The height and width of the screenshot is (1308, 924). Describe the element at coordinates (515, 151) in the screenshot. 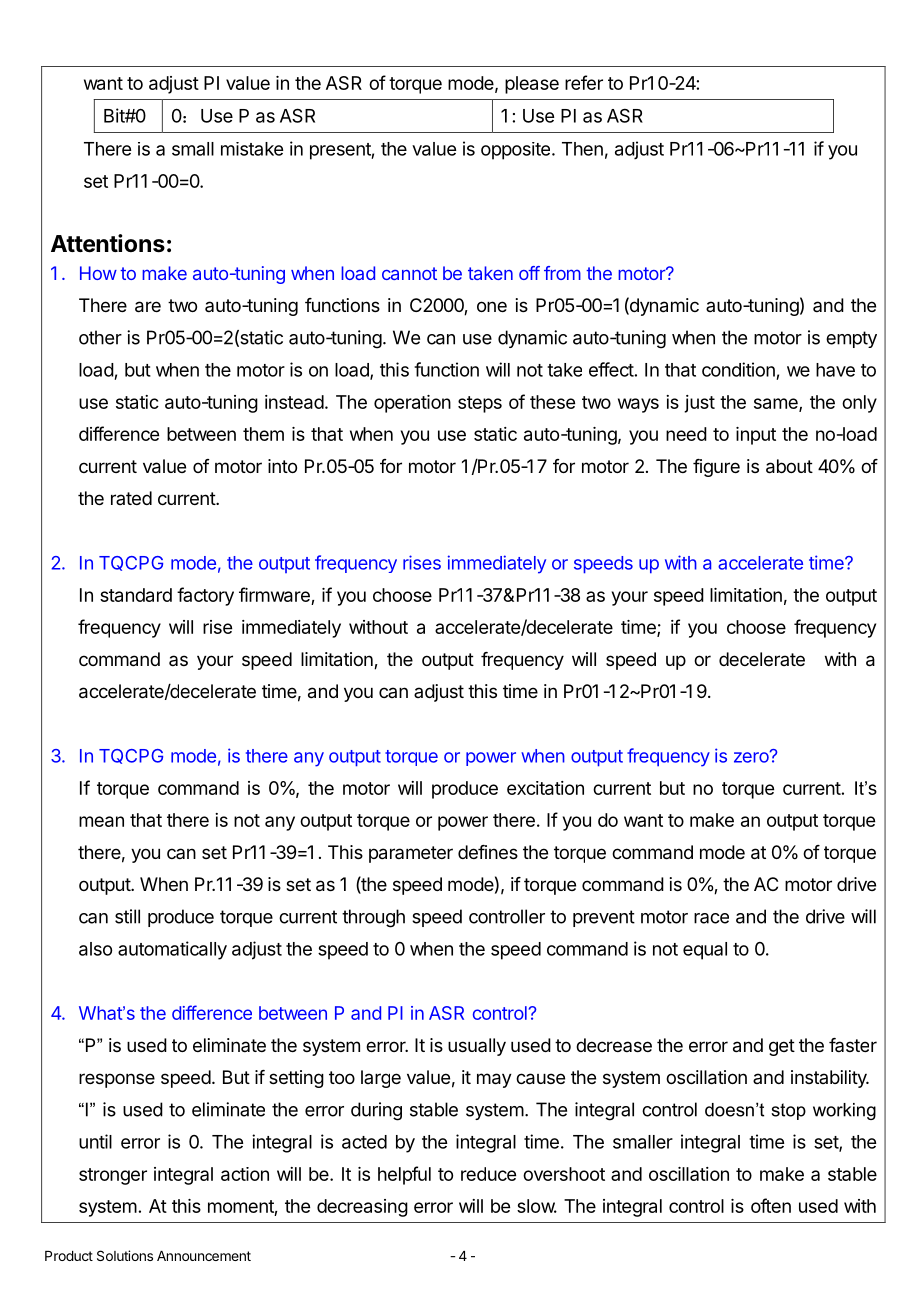

I see `opposite` at that location.
